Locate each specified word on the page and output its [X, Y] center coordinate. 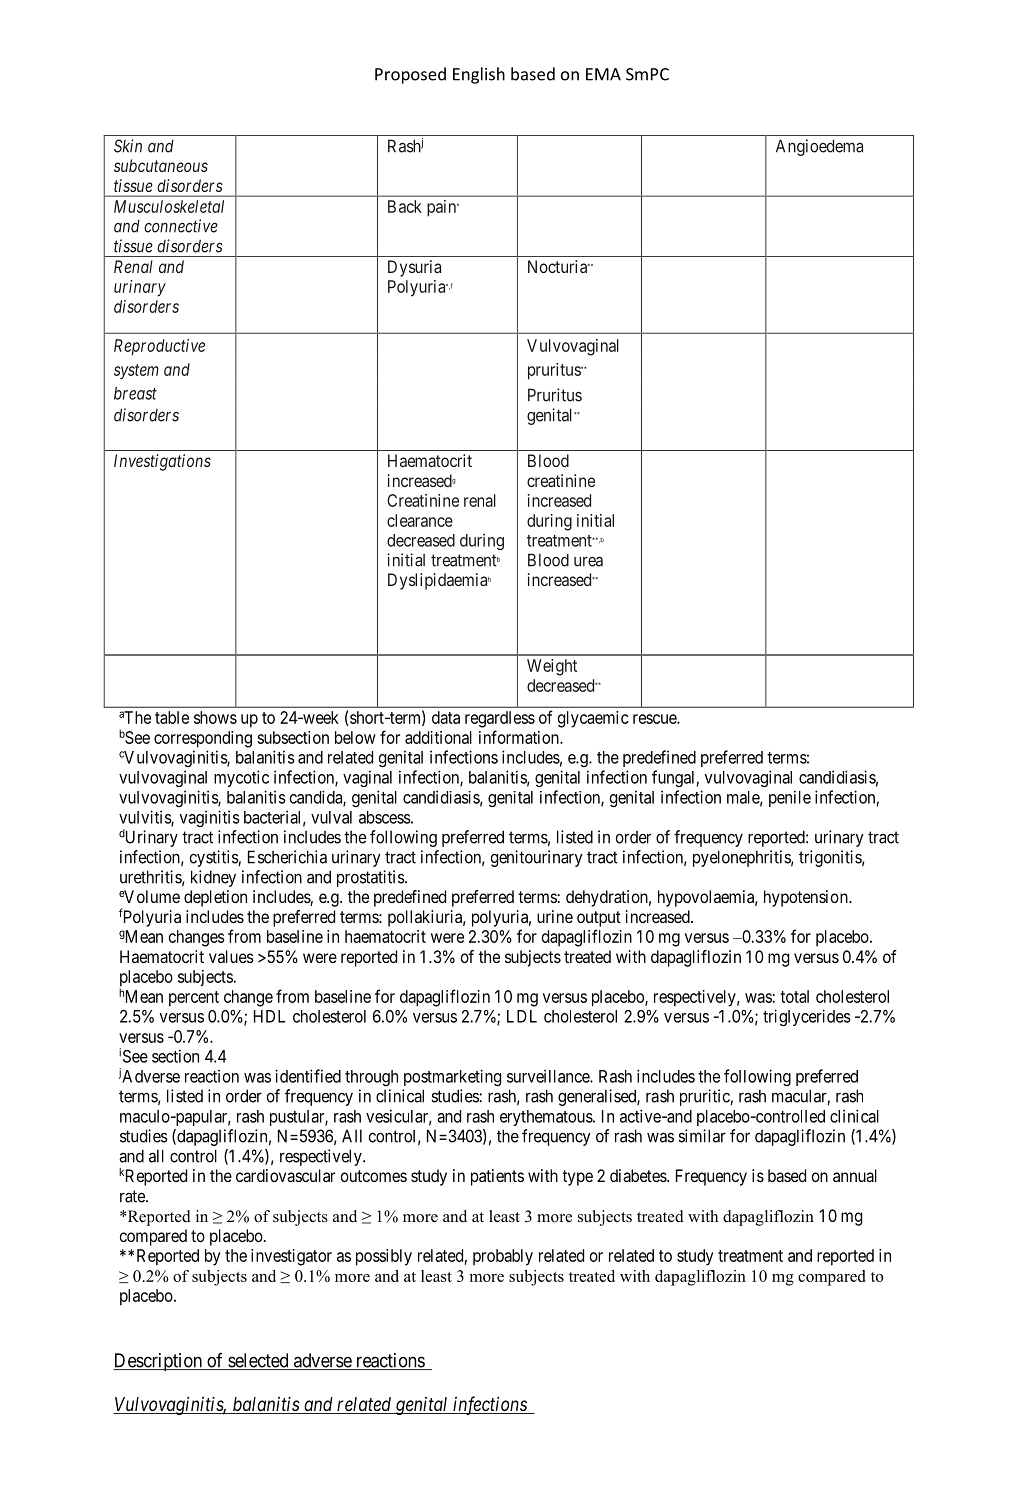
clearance [420, 520]
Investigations [162, 462]
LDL [522, 1016]
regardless [500, 719]
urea [588, 561]
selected [258, 1361]
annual [855, 1175]
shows [215, 717]
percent [194, 999]
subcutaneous [161, 165]
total [794, 996]
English [479, 75]
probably [503, 1257]
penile [790, 798]
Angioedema [819, 147]
